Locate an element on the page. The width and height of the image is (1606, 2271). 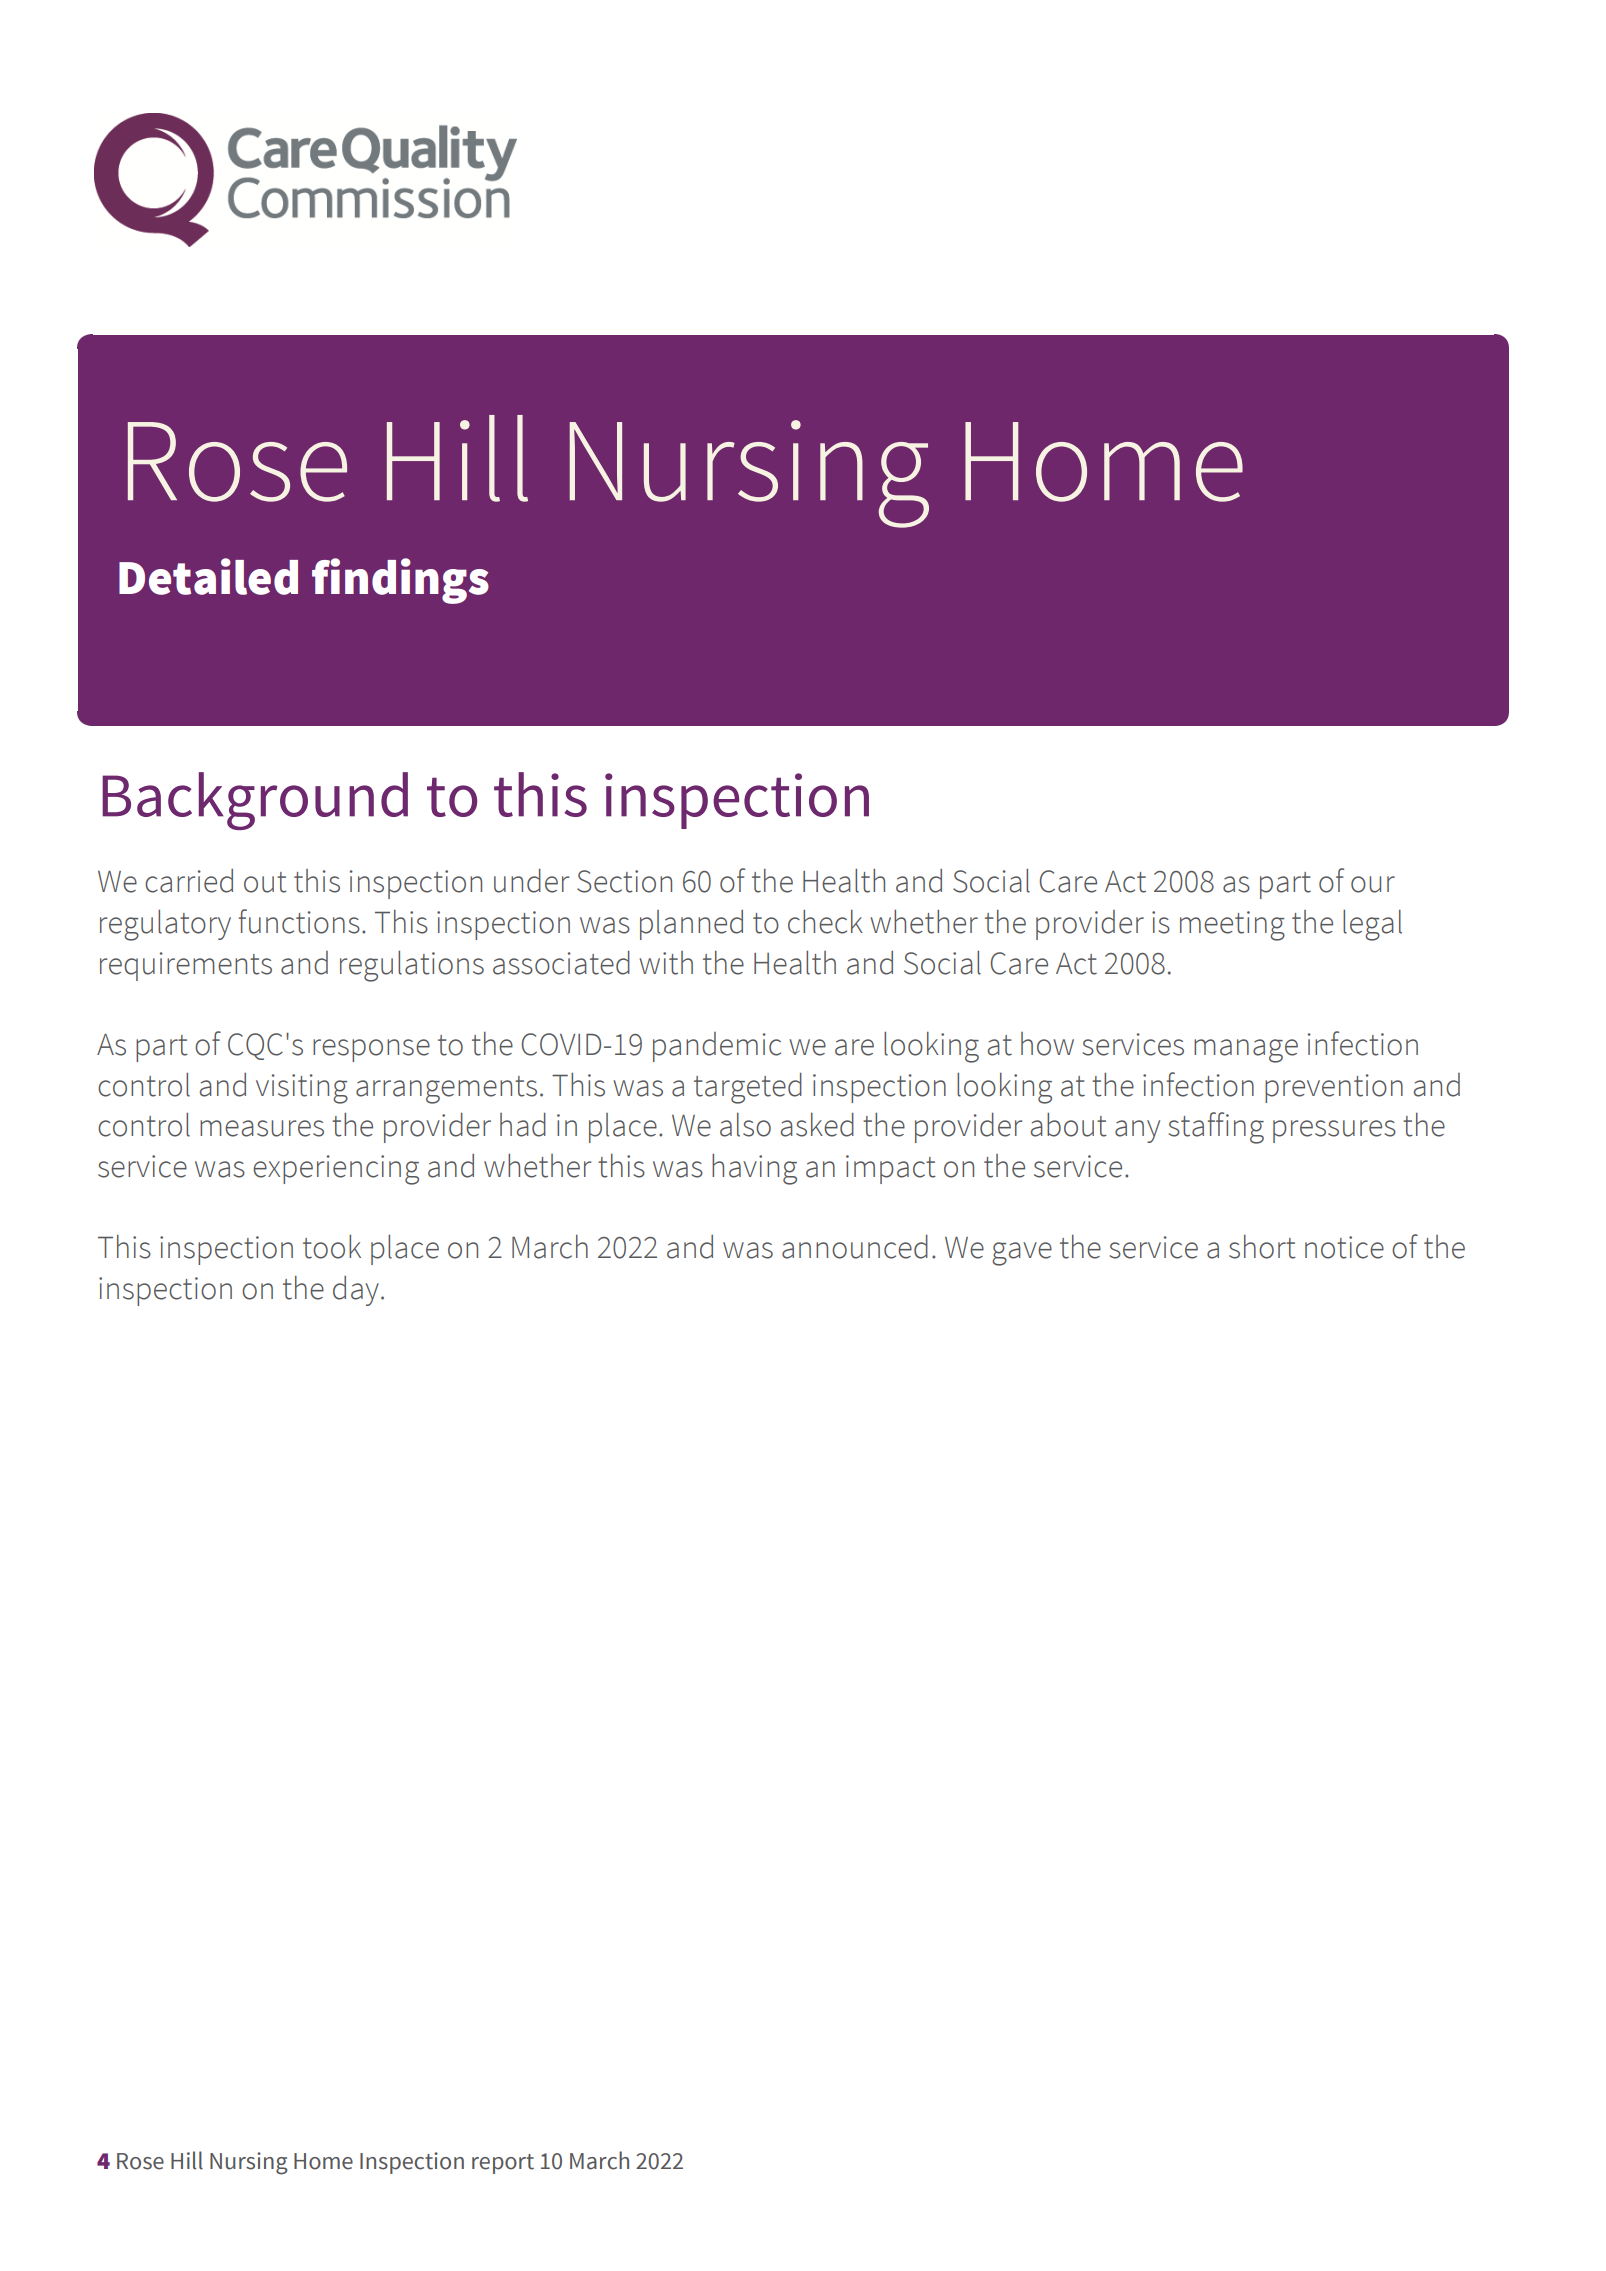
findings is located at coordinates (400, 581).
